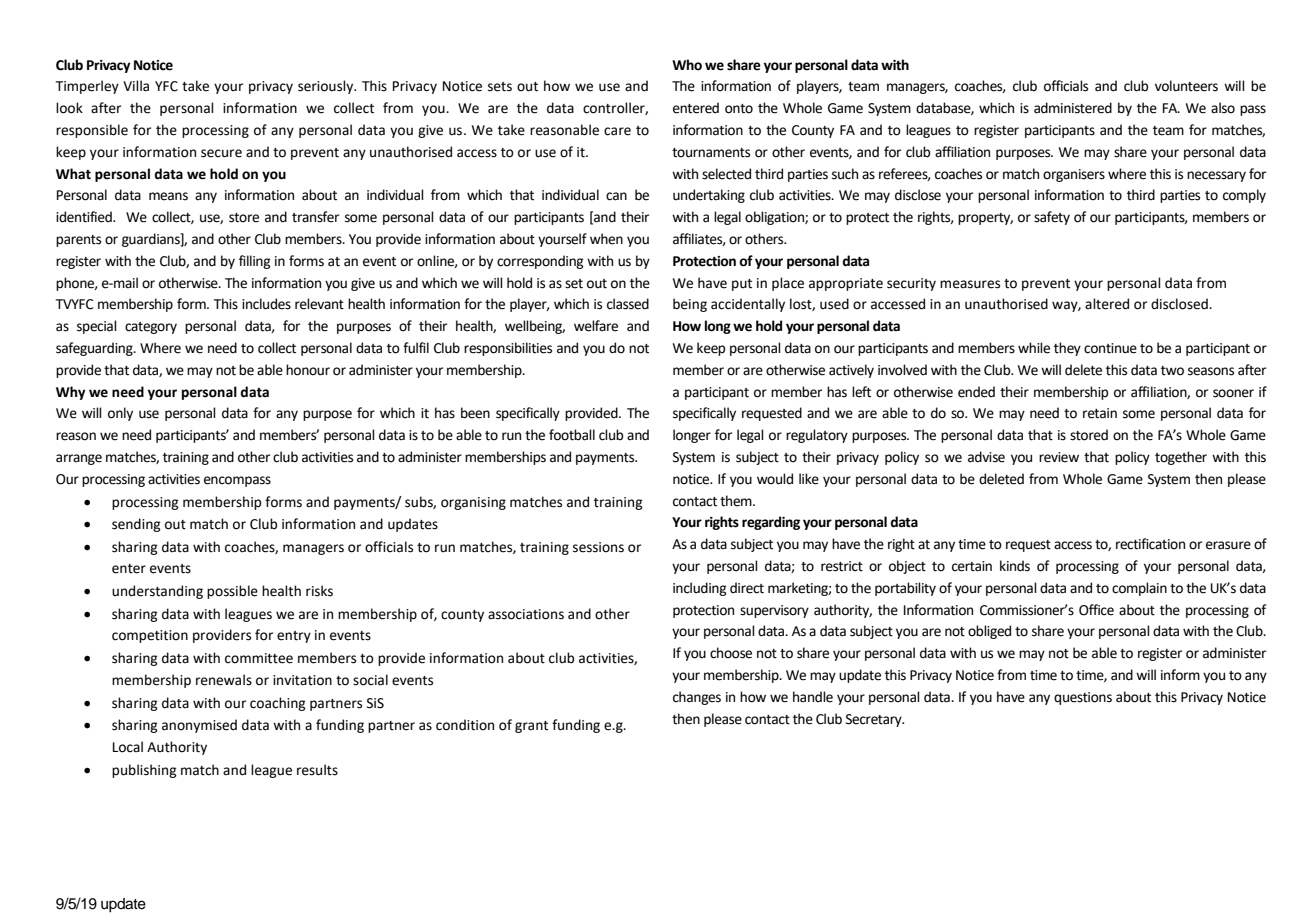 This document has height=924, width=1308. Describe the element at coordinates (739, 109) in the document. I see `onto` at that location.
